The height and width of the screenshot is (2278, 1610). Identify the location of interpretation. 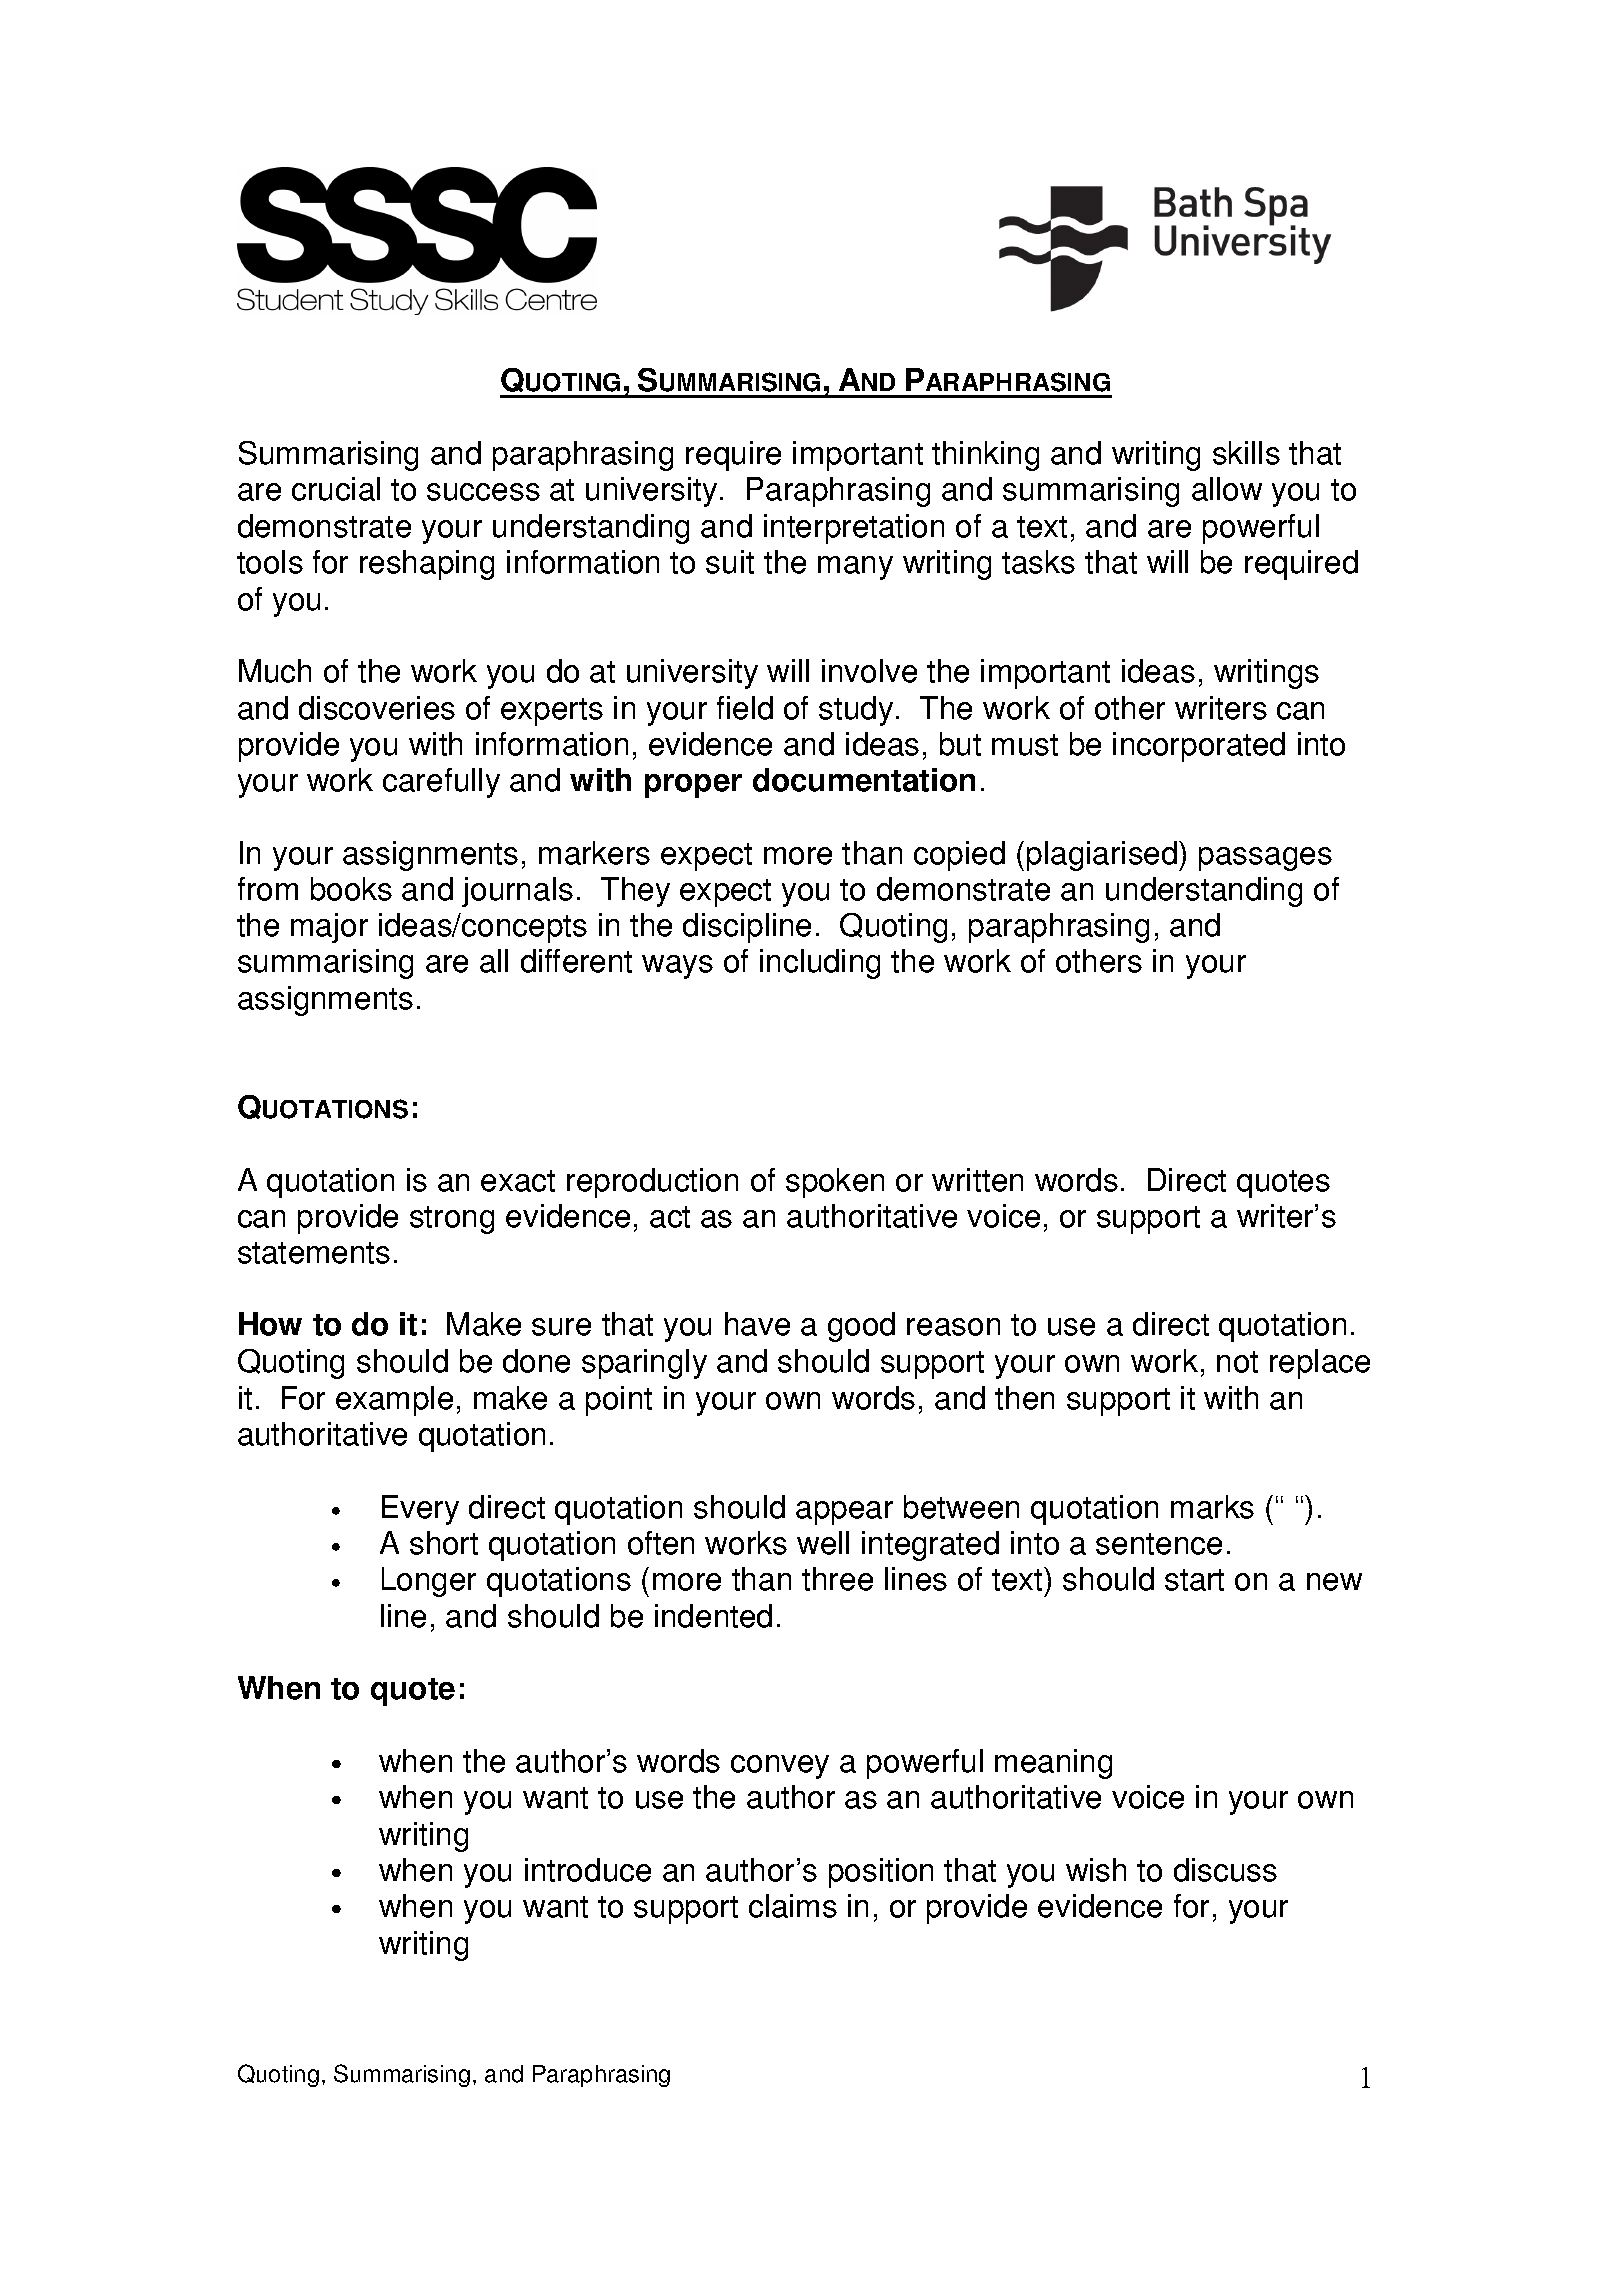
(854, 529).
